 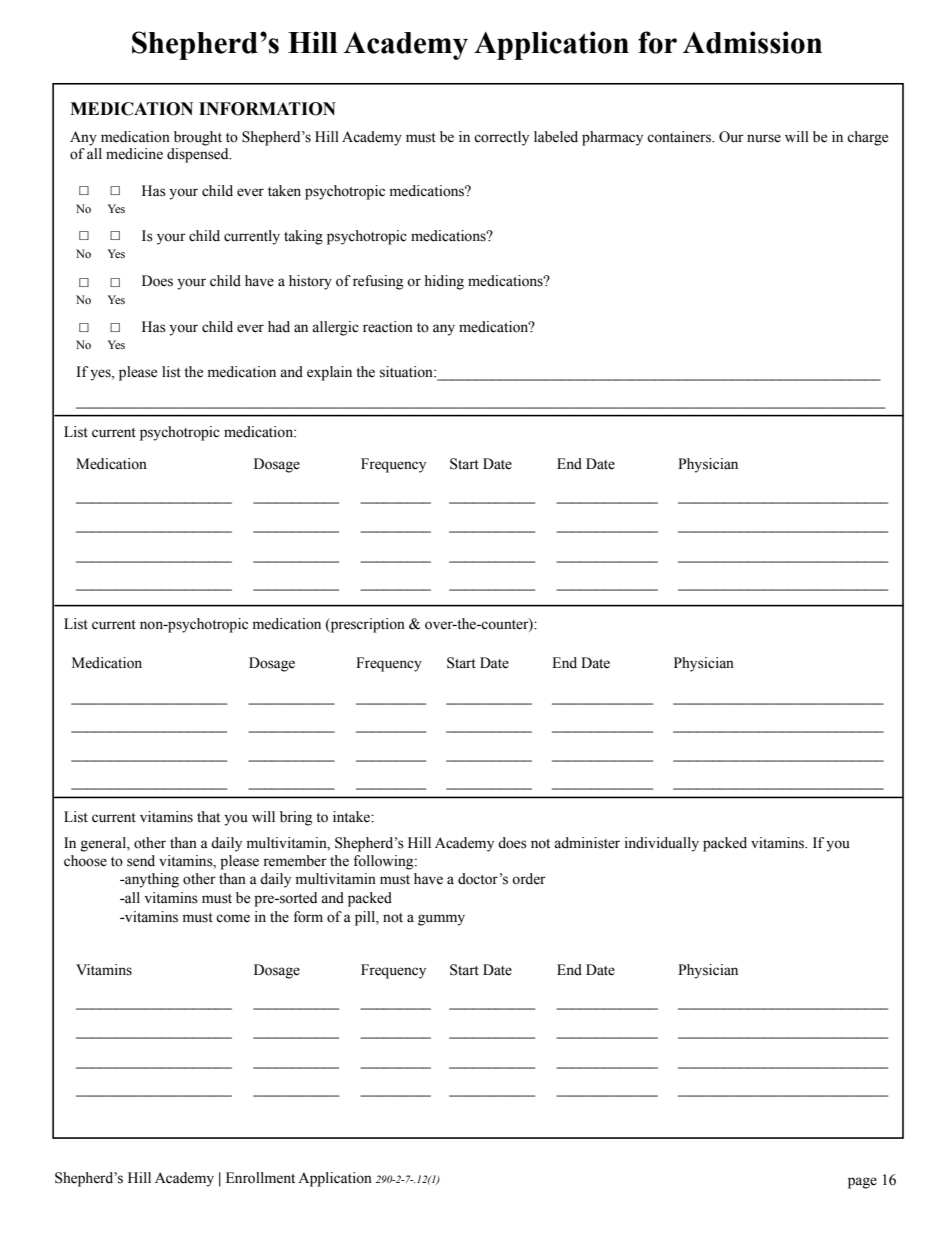 I want to click on Admission, so click(x=752, y=42).
